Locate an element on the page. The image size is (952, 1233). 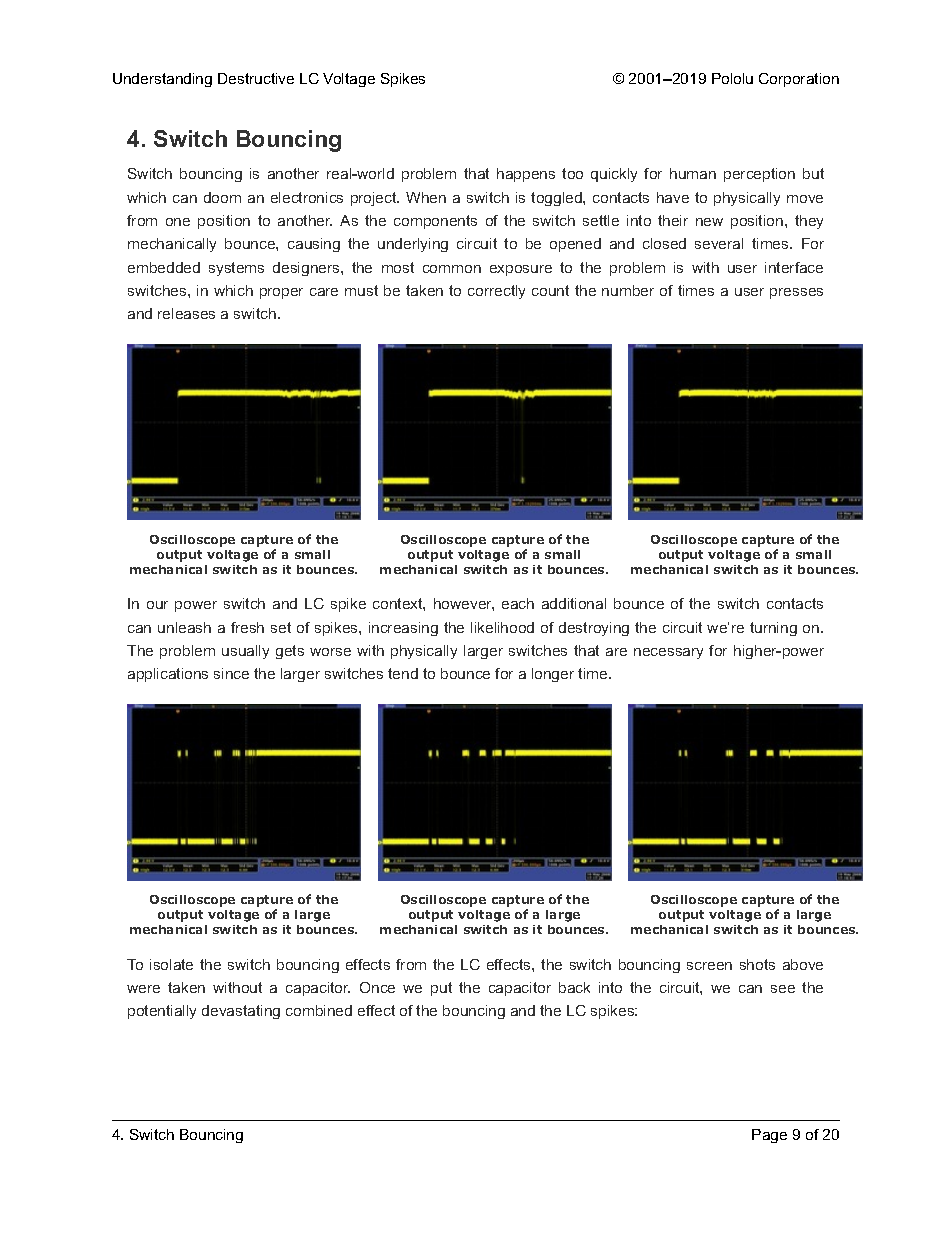
devastating is located at coordinates (241, 1012).
